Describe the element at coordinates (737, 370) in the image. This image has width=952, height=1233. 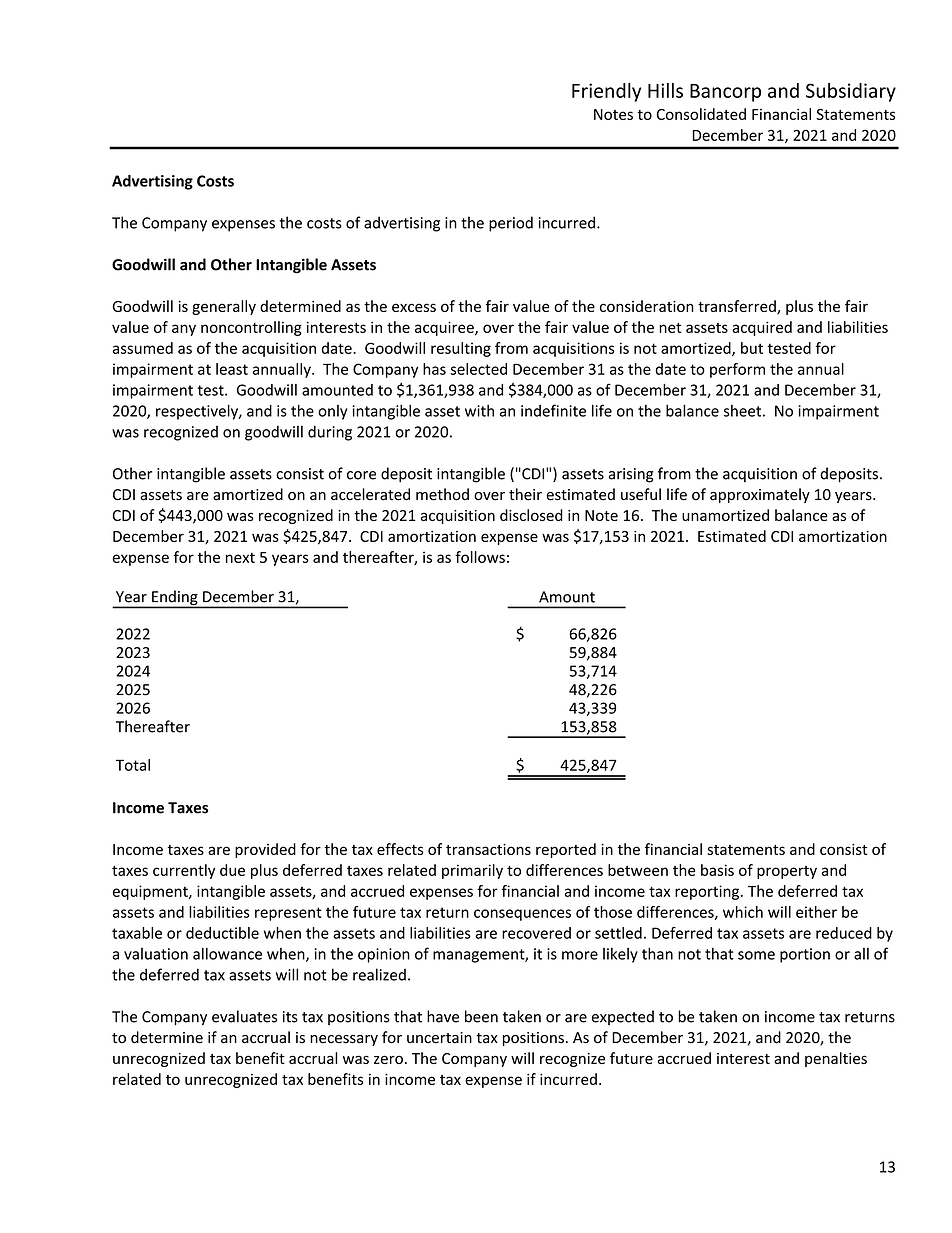
I see `perform` at that location.
